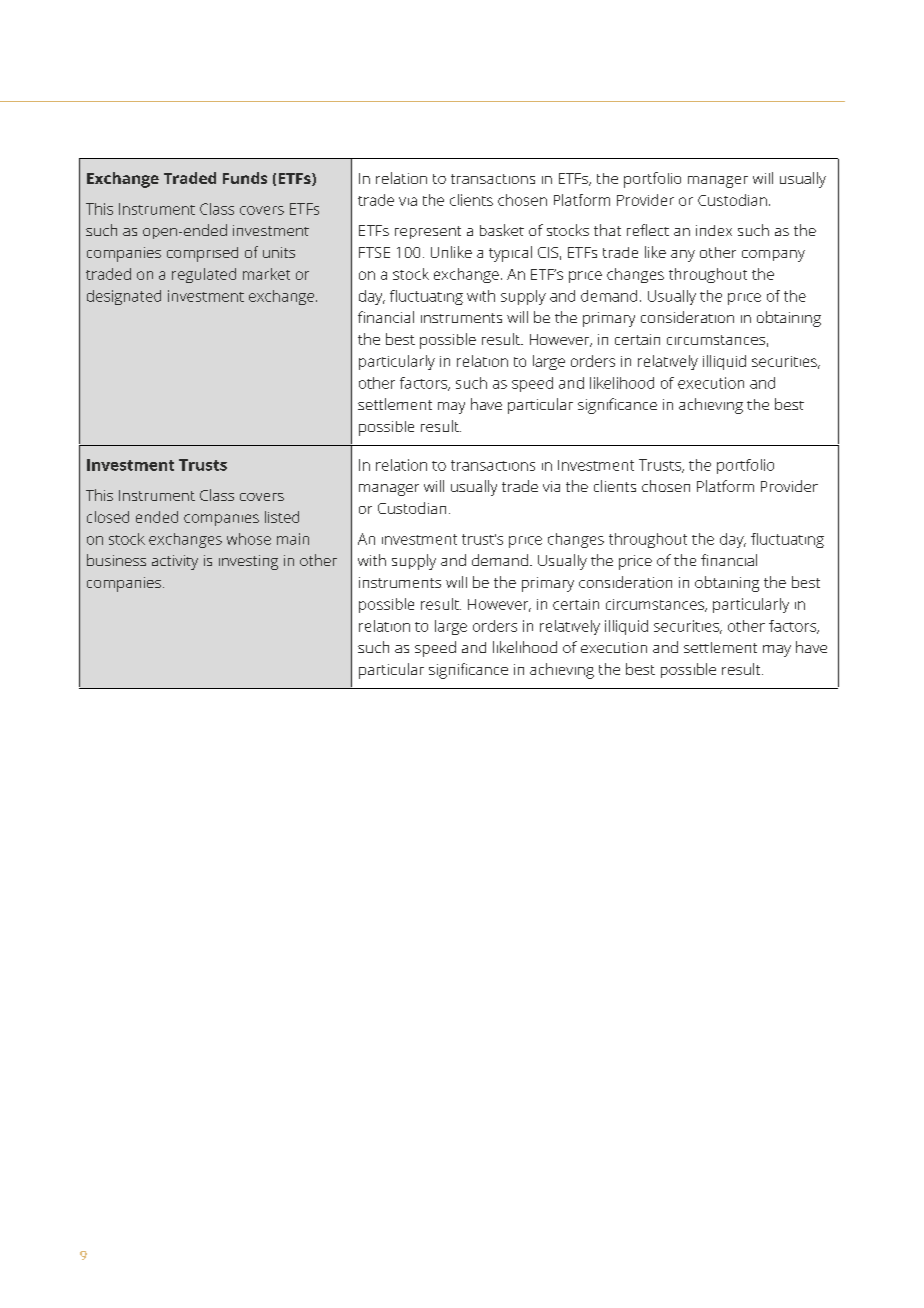 This document has width=924, height=1308. What do you see at coordinates (510, 254) in the document?
I see `typical` at bounding box center [510, 254].
